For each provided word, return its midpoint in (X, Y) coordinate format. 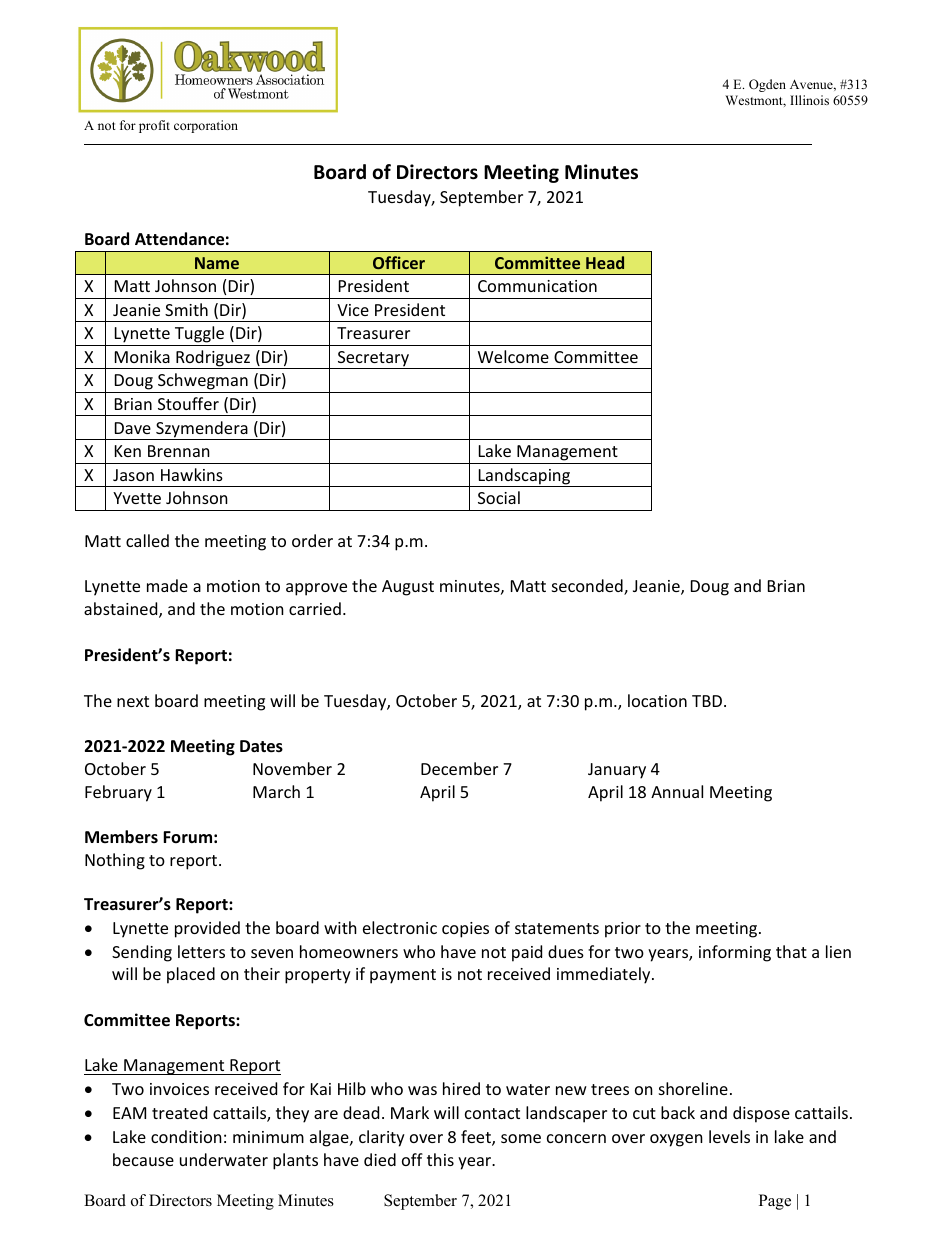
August (408, 588)
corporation (206, 126)
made (167, 585)
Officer (399, 262)
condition (186, 1136)
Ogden (767, 85)
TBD (707, 701)
